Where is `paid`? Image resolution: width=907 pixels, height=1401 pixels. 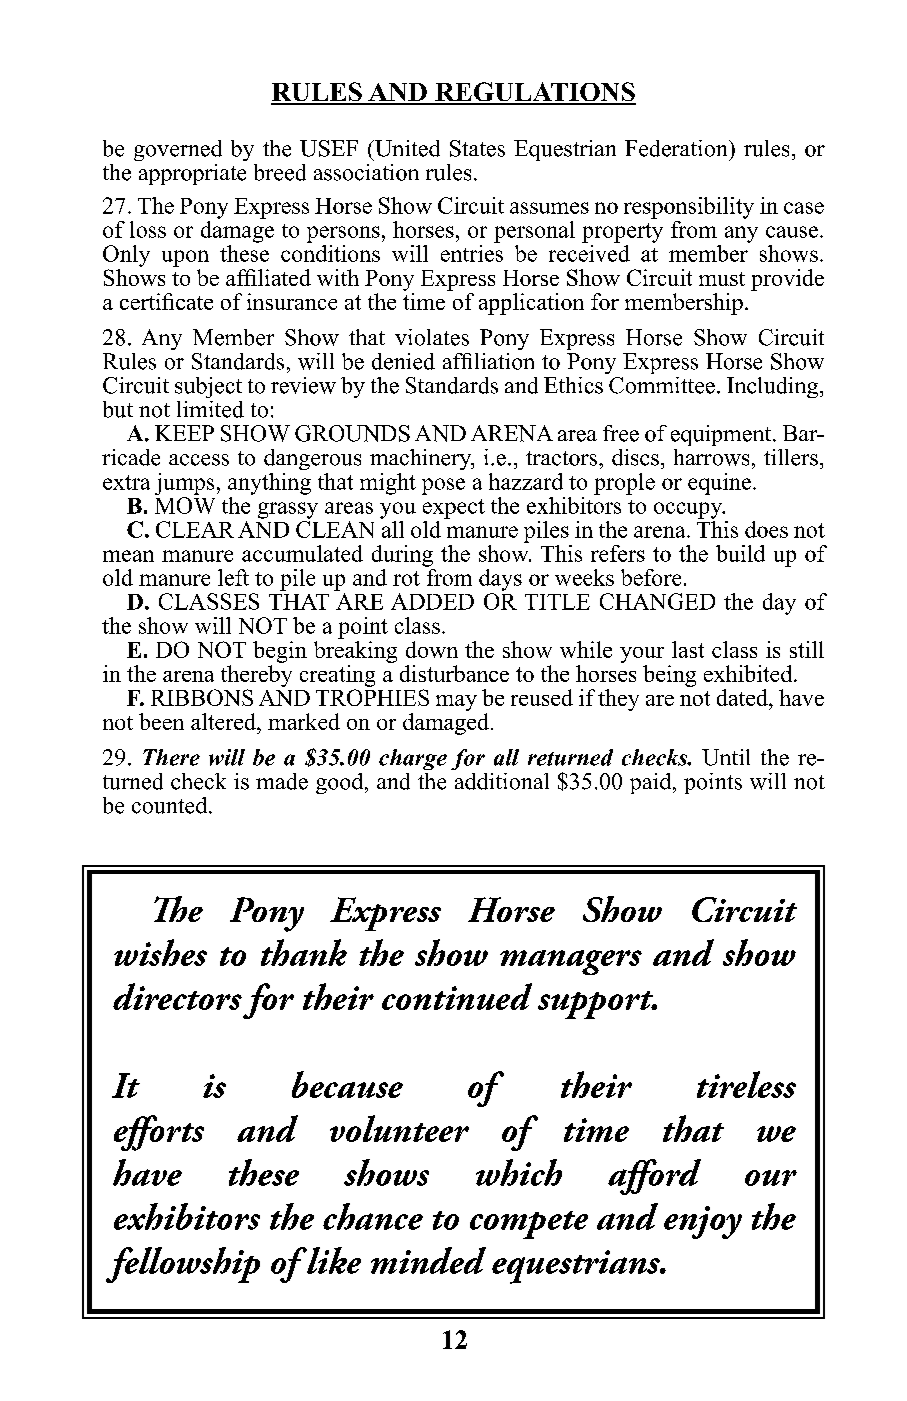 paid is located at coordinates (652, 783).
